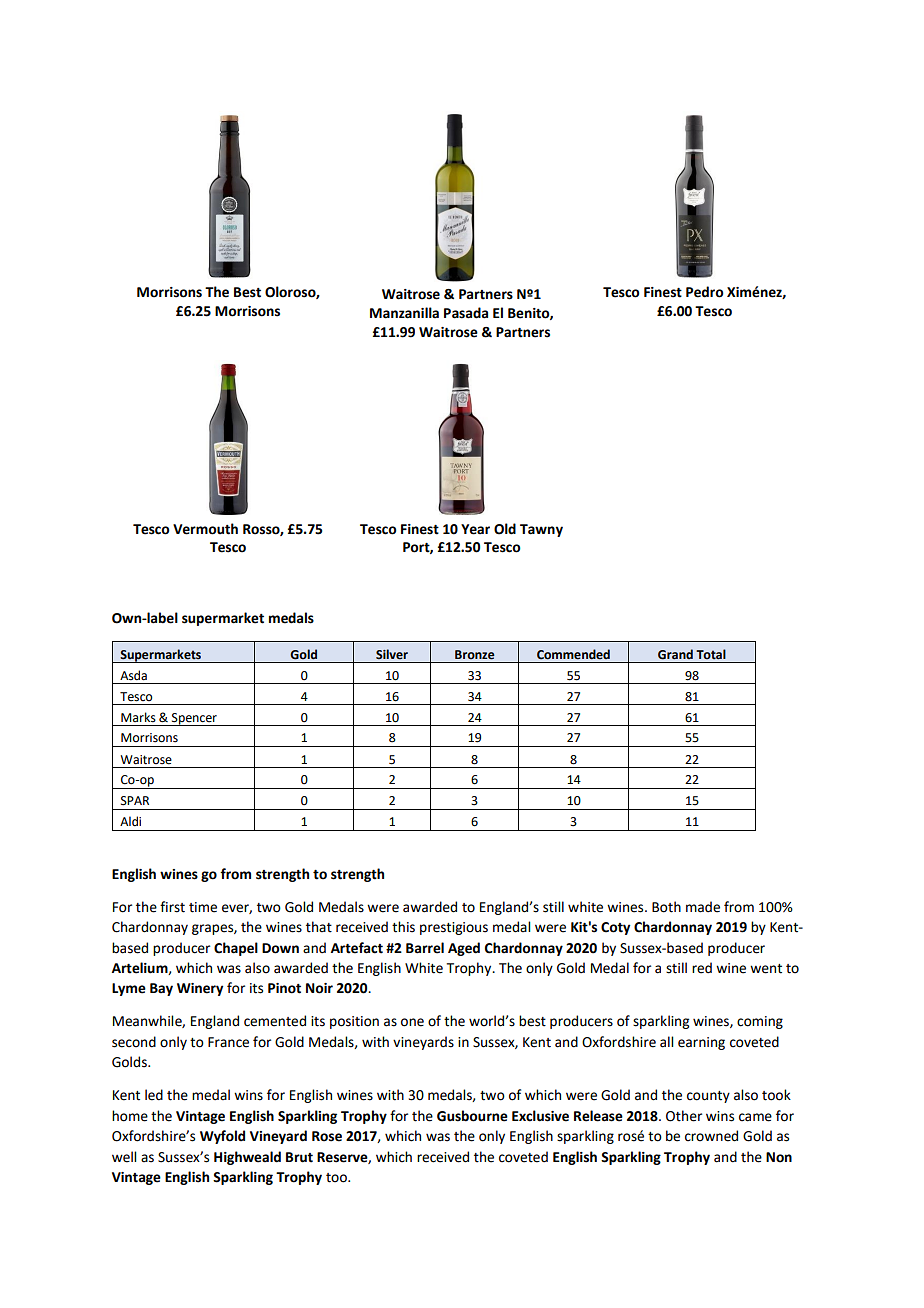  What do you see at coordinates (130, 821) in the screenshot?
I see `Aldi` at bounding box center [130, 821].
